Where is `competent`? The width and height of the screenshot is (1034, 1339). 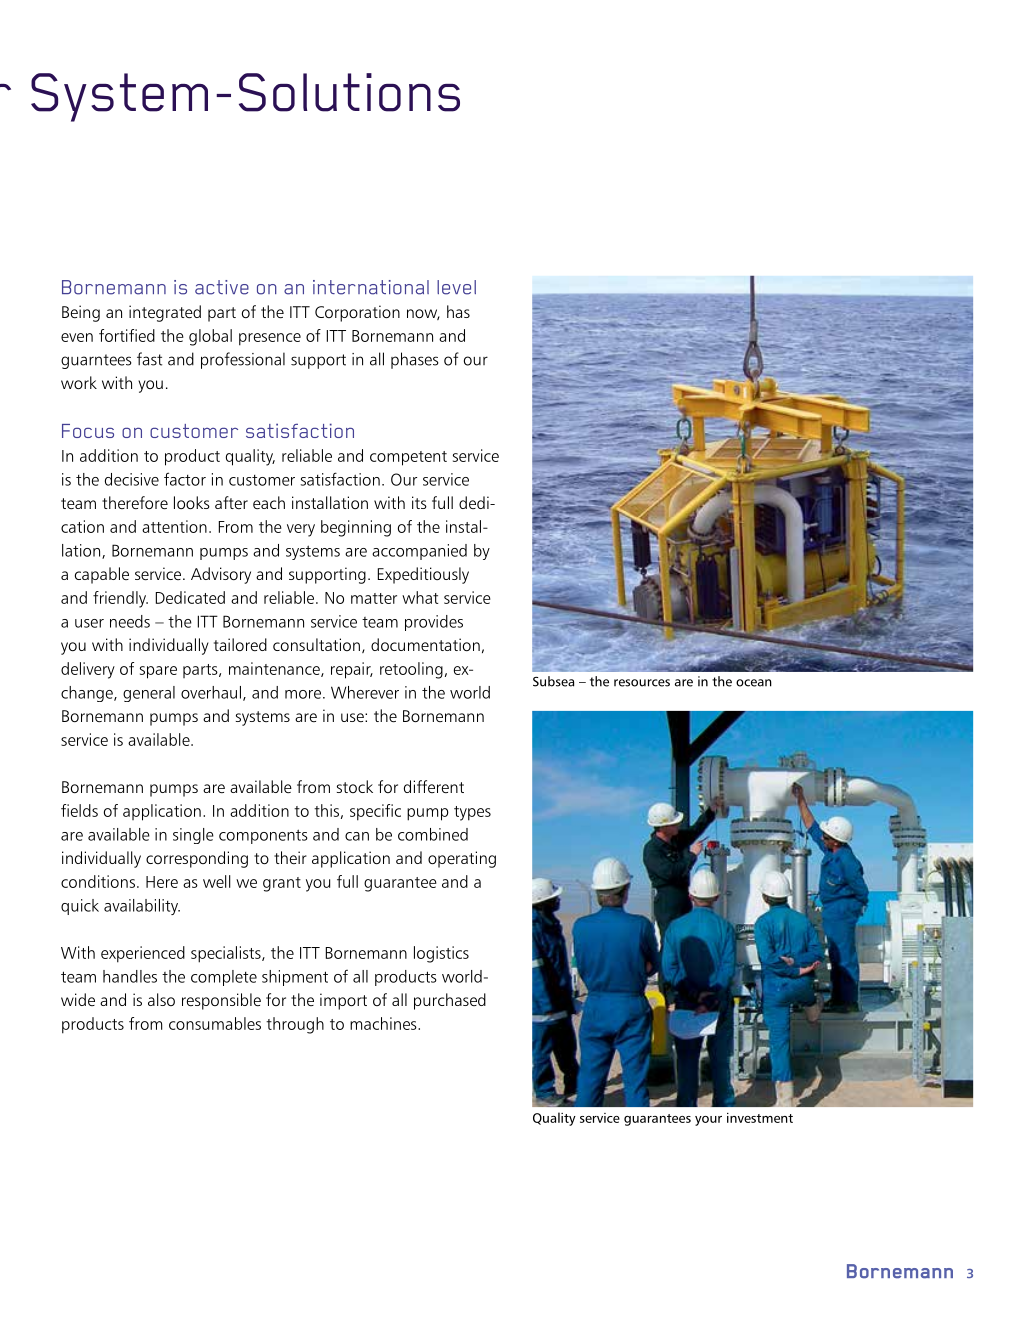
competent is located at coordinates (408, 458).
